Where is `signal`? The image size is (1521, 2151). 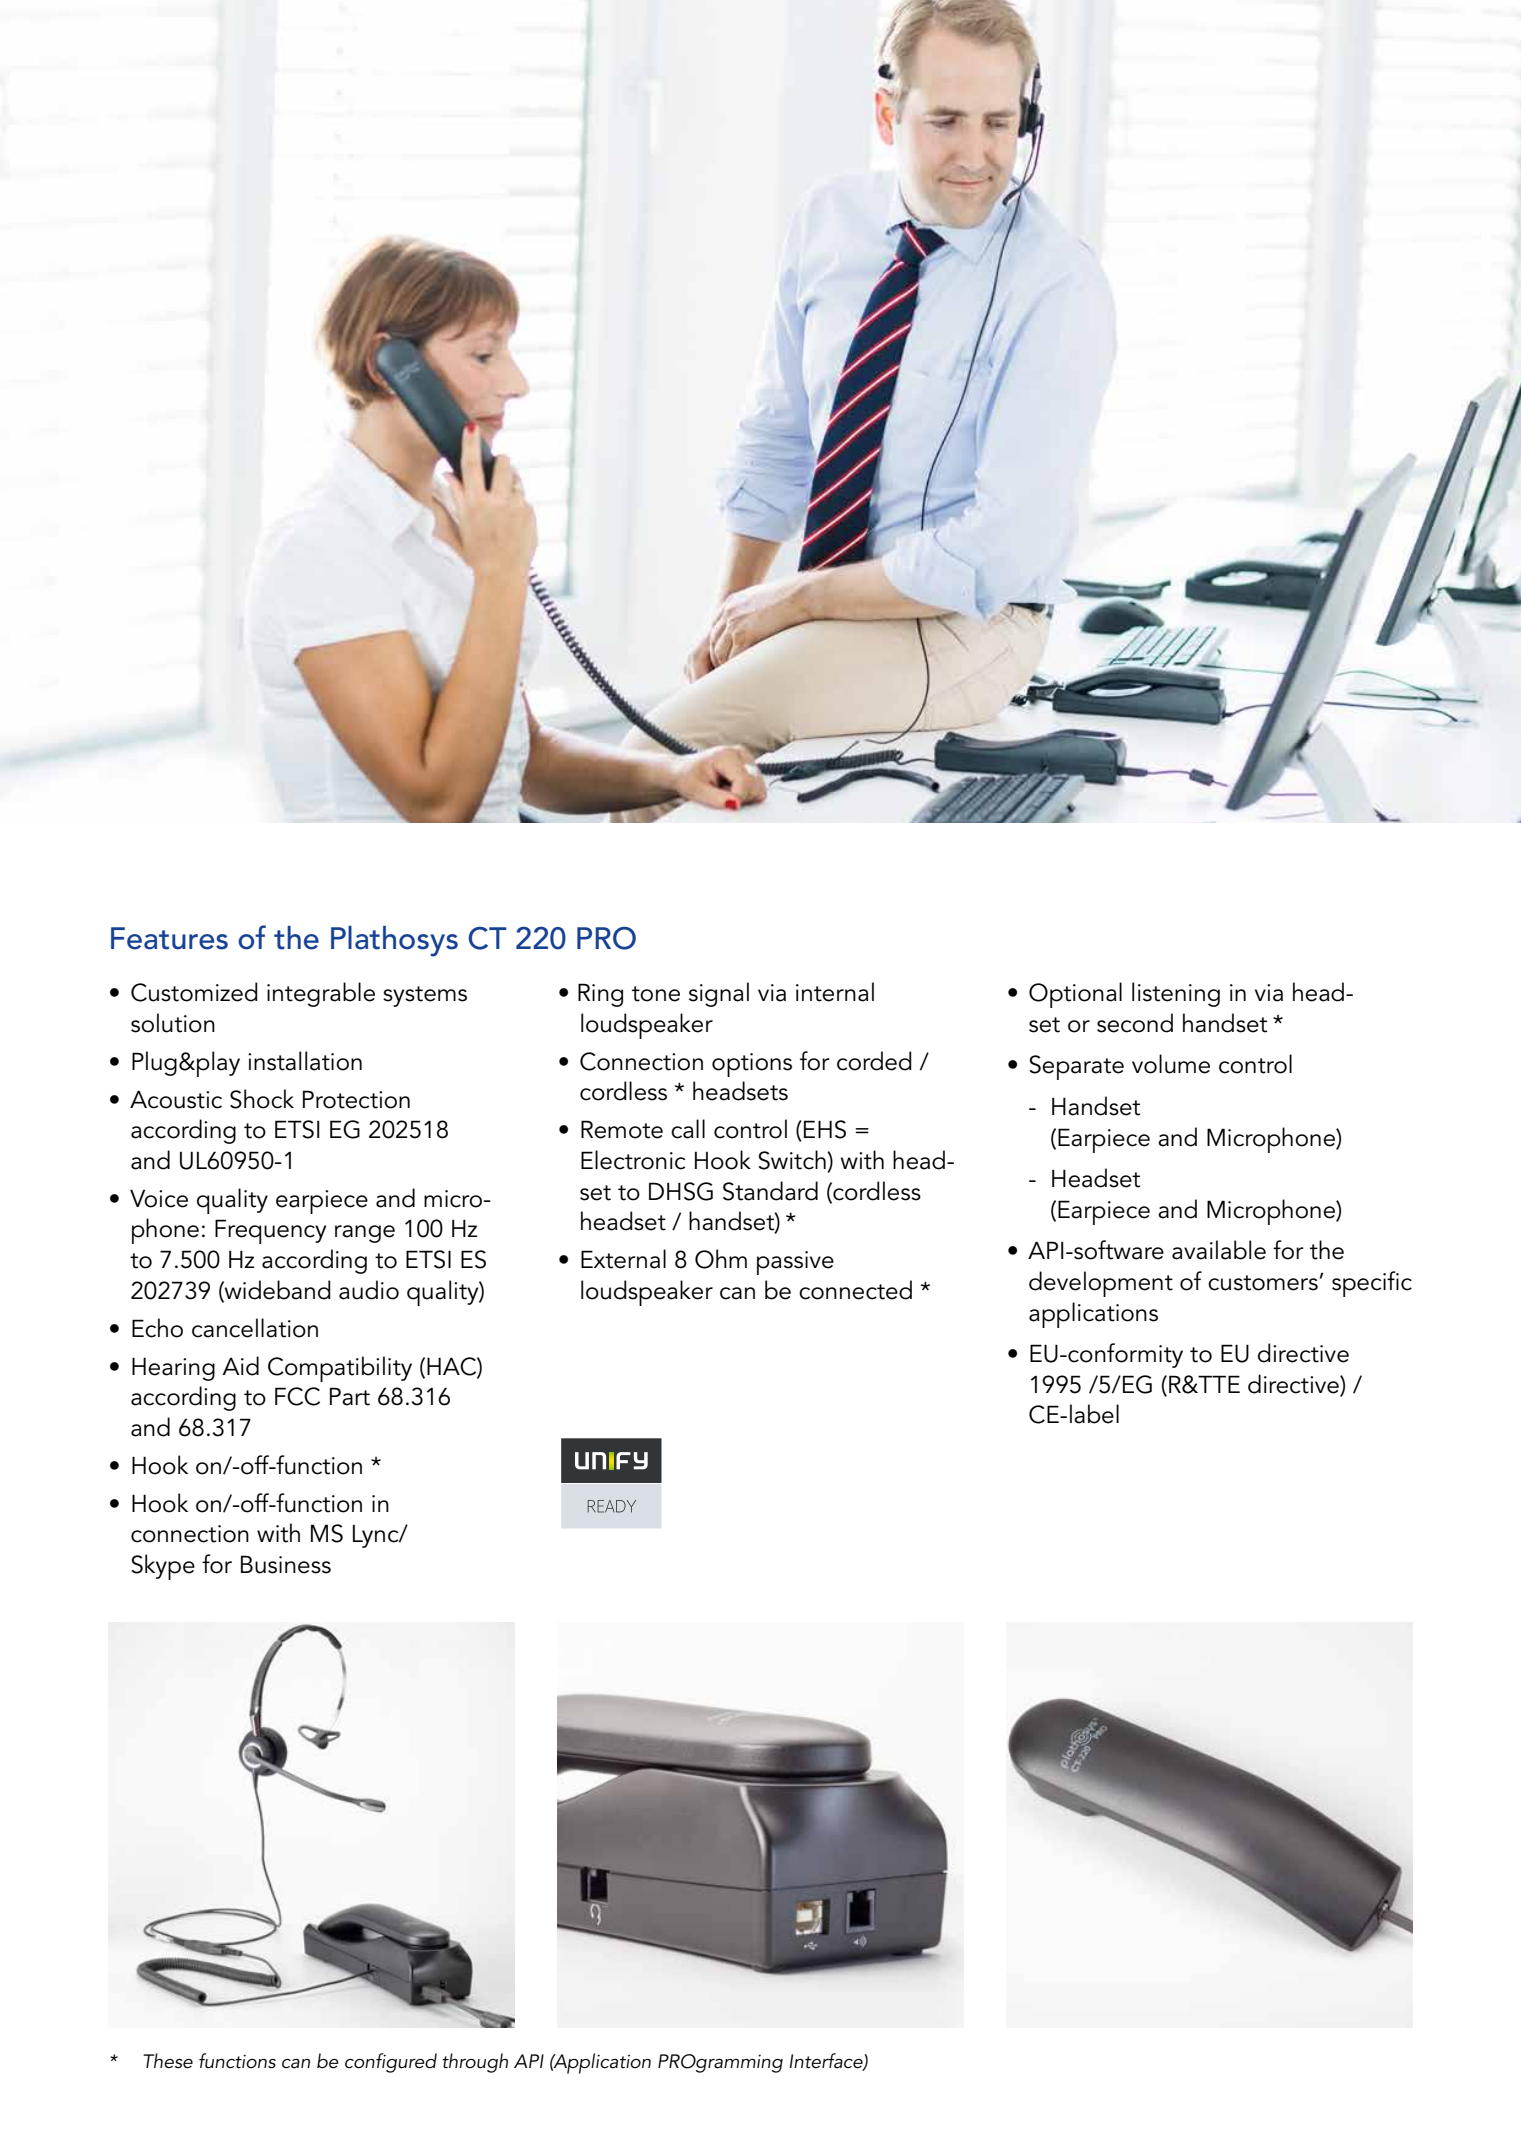 signal is located at coordinates (719, 994).
